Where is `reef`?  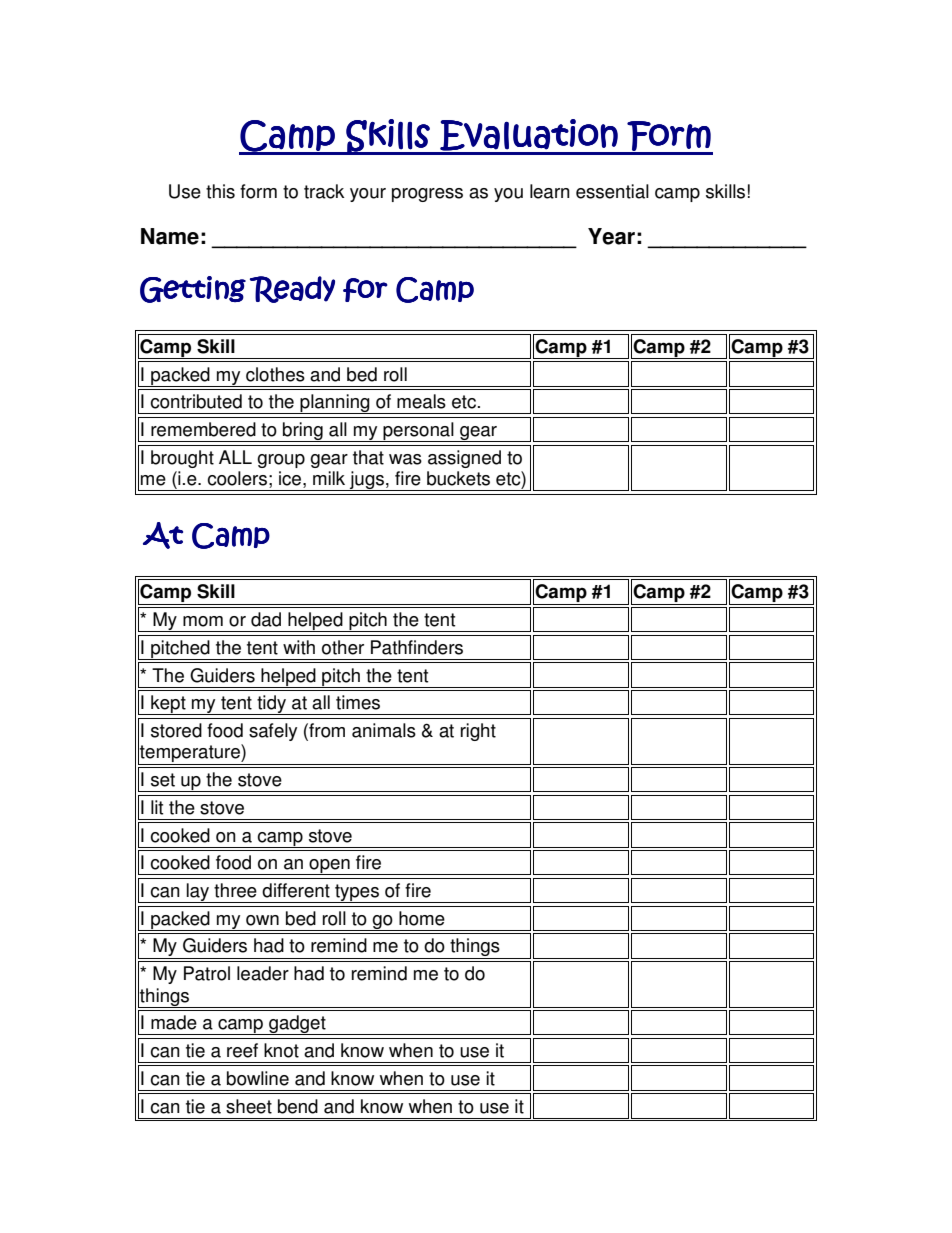 reef is located at coordinates (242, 1050).
